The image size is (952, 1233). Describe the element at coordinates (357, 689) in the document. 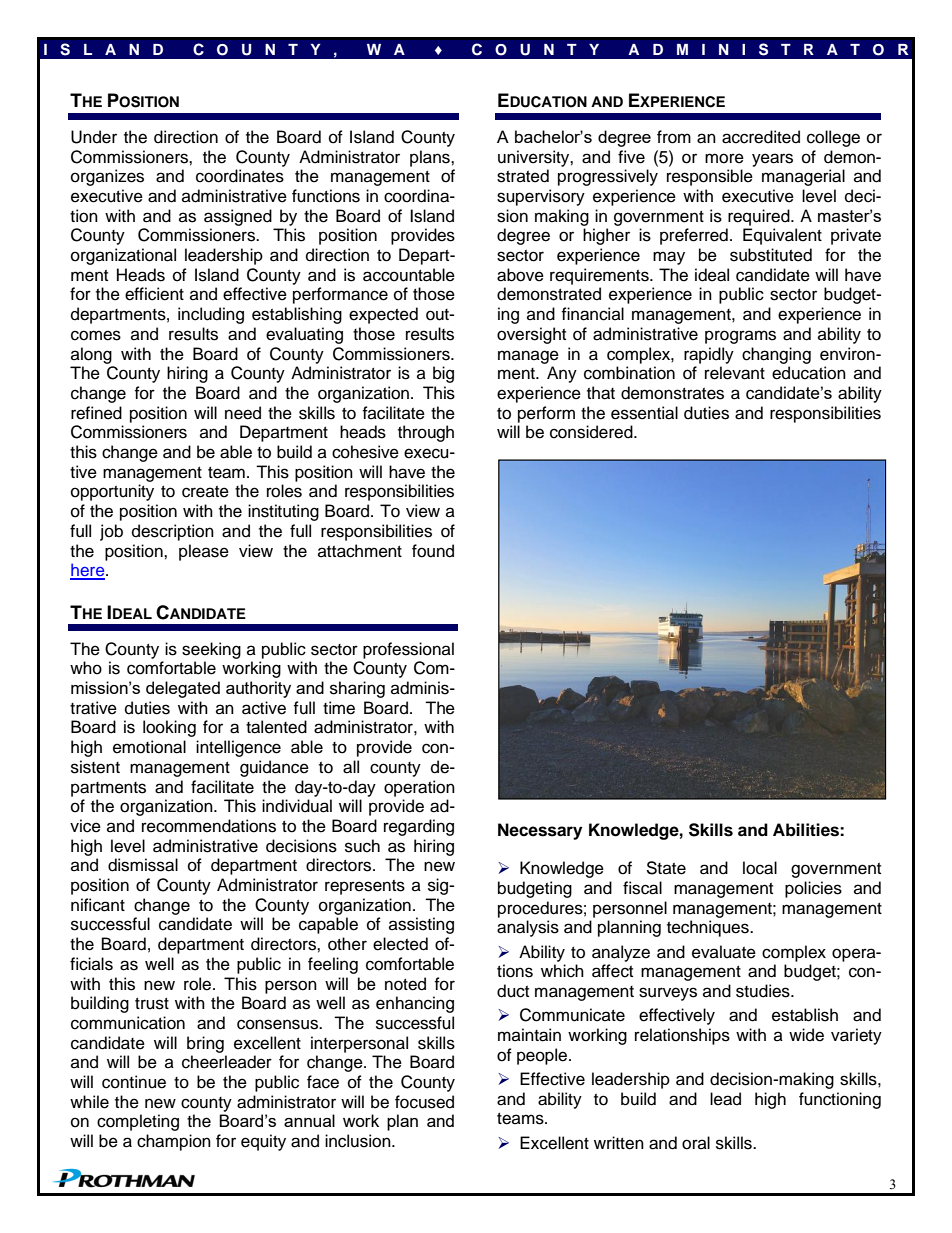

I see `sharing` at that location.
